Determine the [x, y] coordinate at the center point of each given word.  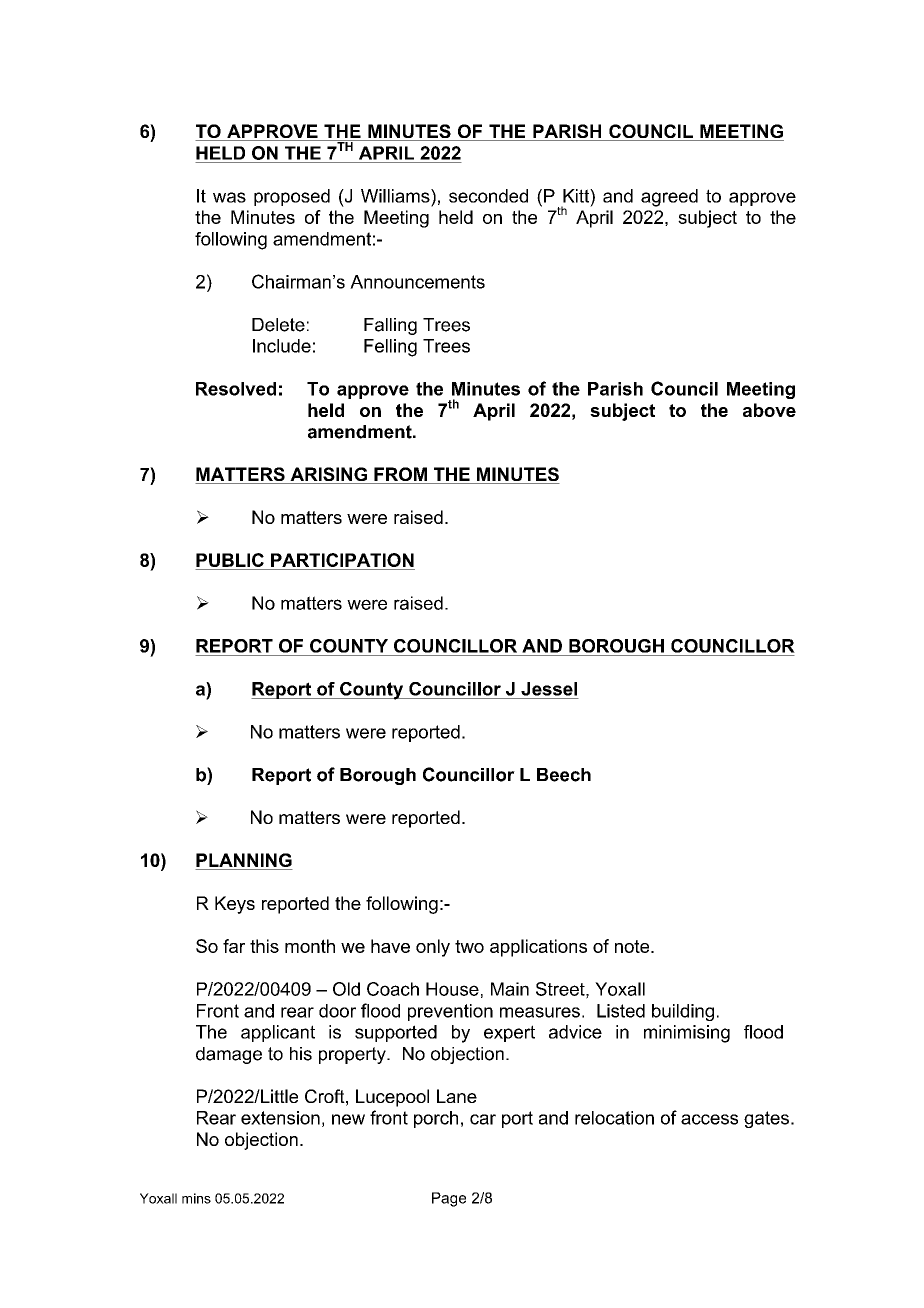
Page [449, 1199]
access [709, 1119]
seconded [488, 196]
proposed [292, 197]
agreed [669, 198]
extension [280, 1118]
